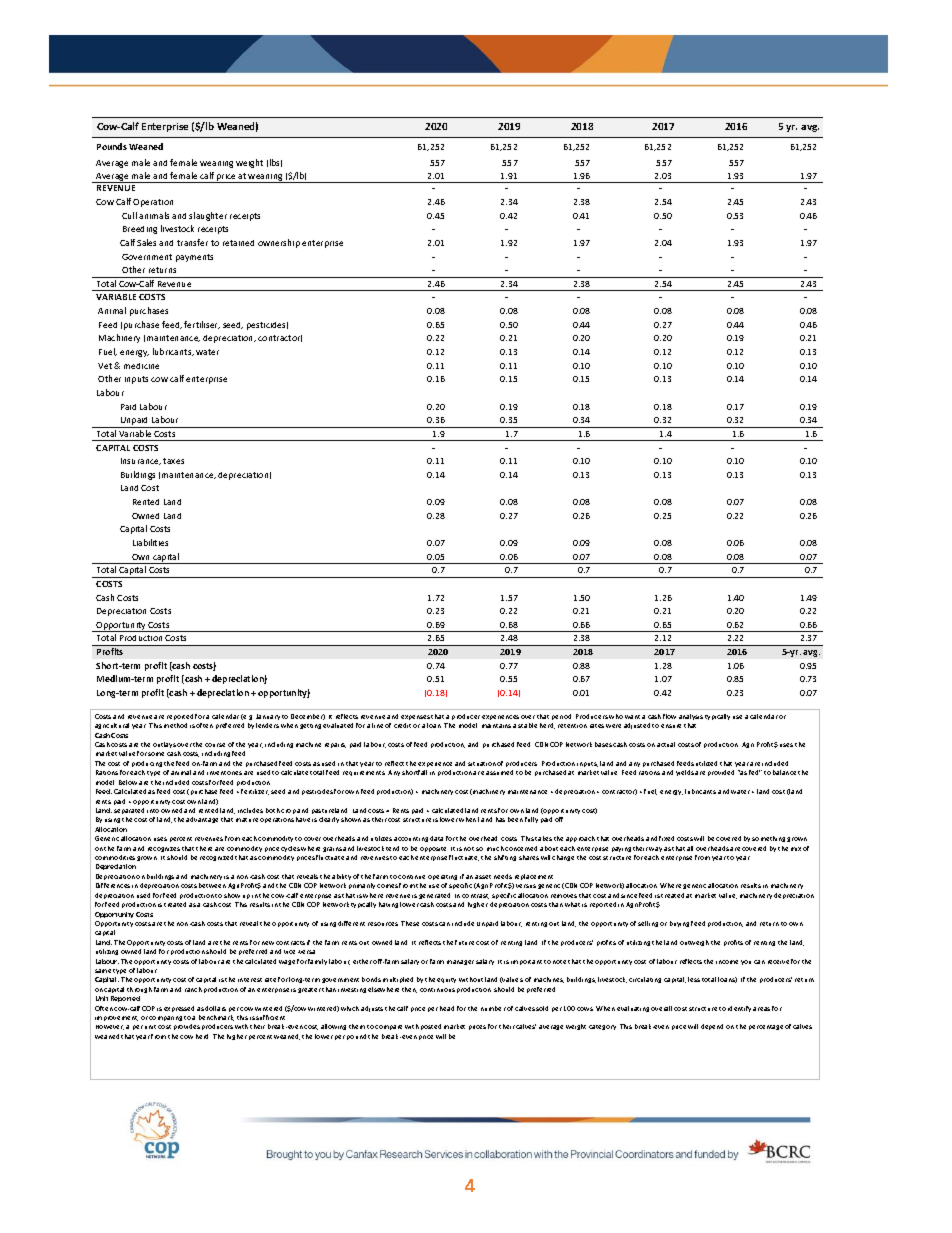 The height and width of the screenshot is (1233, 952). What do you see at coordinates (437, 990) in the screenshot?
I see `continuous` at bounding box center [437, 990].
